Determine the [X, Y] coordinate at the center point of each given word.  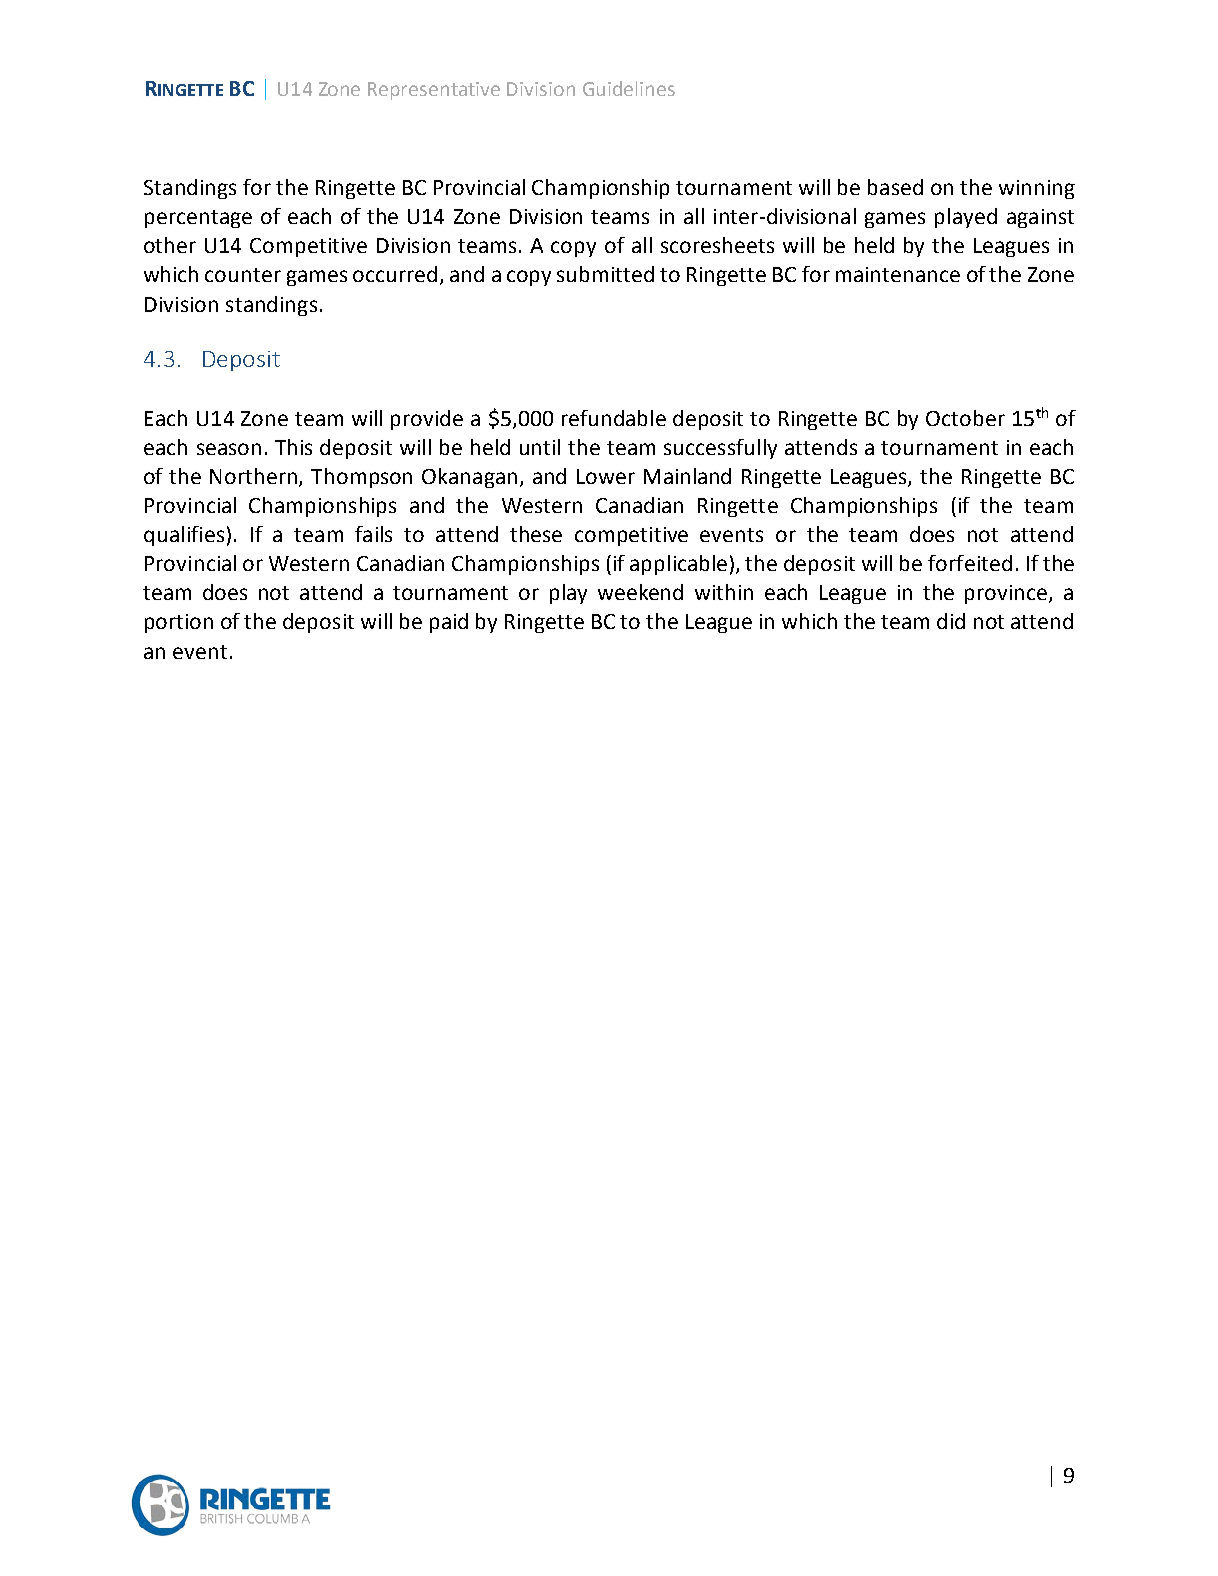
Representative [434, 91]
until [540, 447]
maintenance [898, 274]
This [293, 447]
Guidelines [629, 88]
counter [243, 275]
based [895, 187]
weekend [640, 592]
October [965, 418]
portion [179, 623]
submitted [605, 274]
